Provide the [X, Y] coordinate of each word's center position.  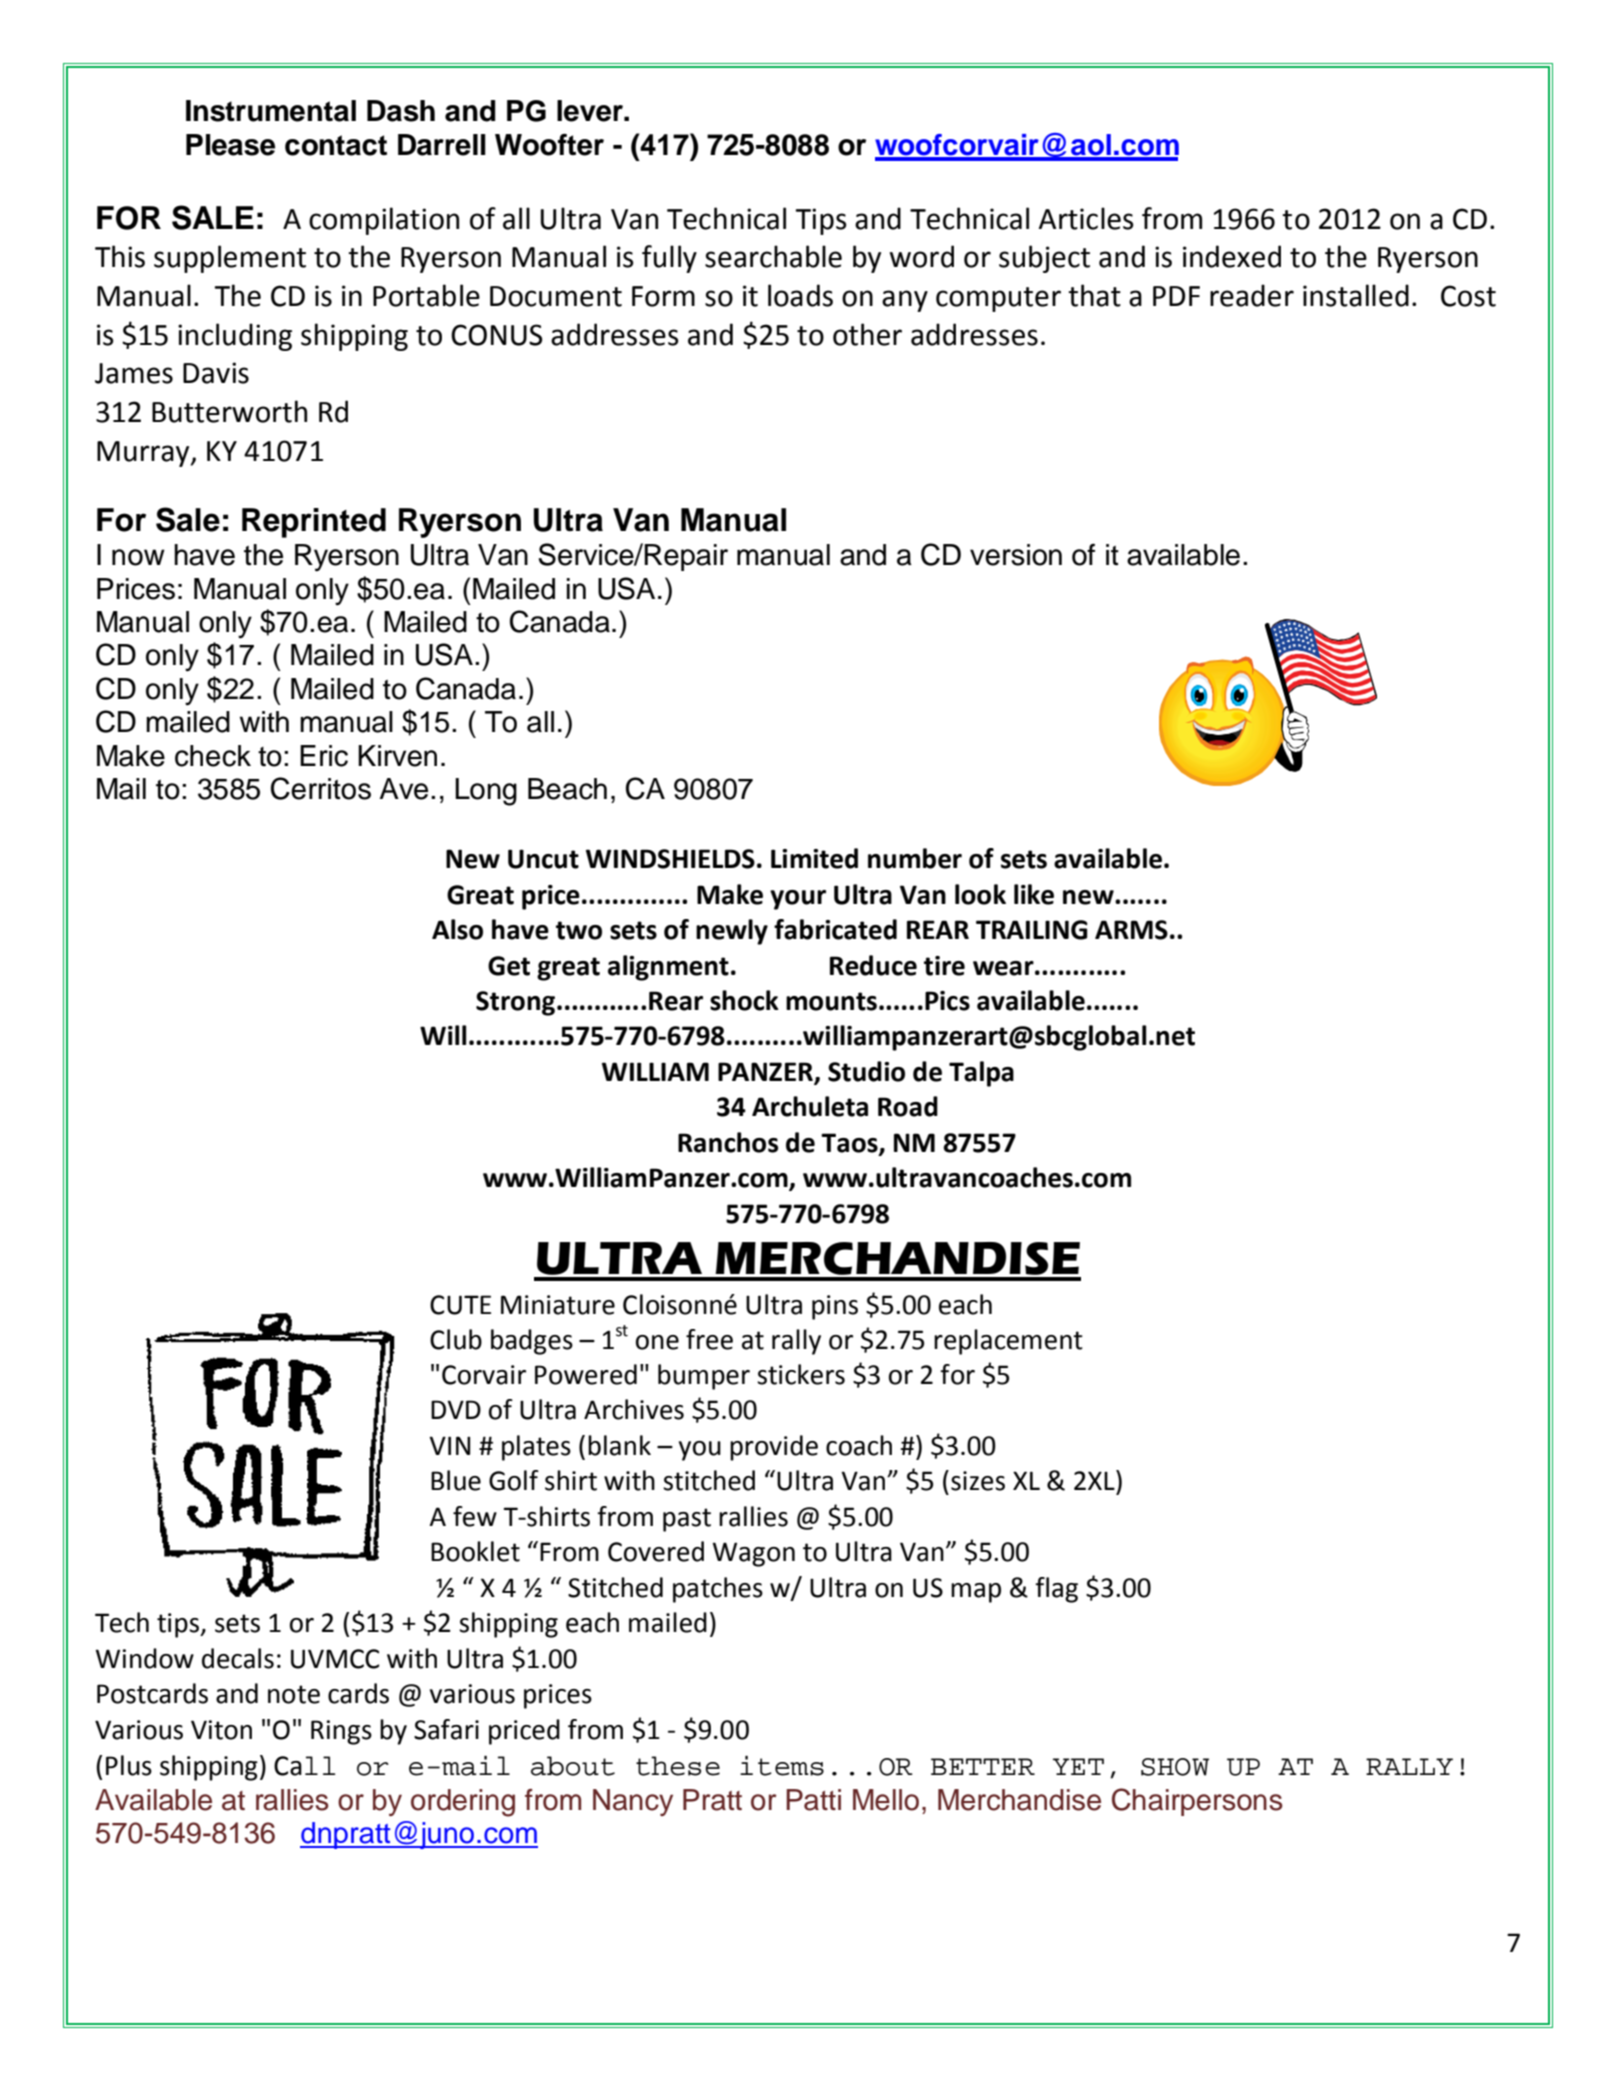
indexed [1232, 256]
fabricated [835, 929]
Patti [813, 1800]
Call [304, 1766]
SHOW [1175, 1767]
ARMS [1131, 930]
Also [457, 929]
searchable [773, 256]
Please [230, 145]
